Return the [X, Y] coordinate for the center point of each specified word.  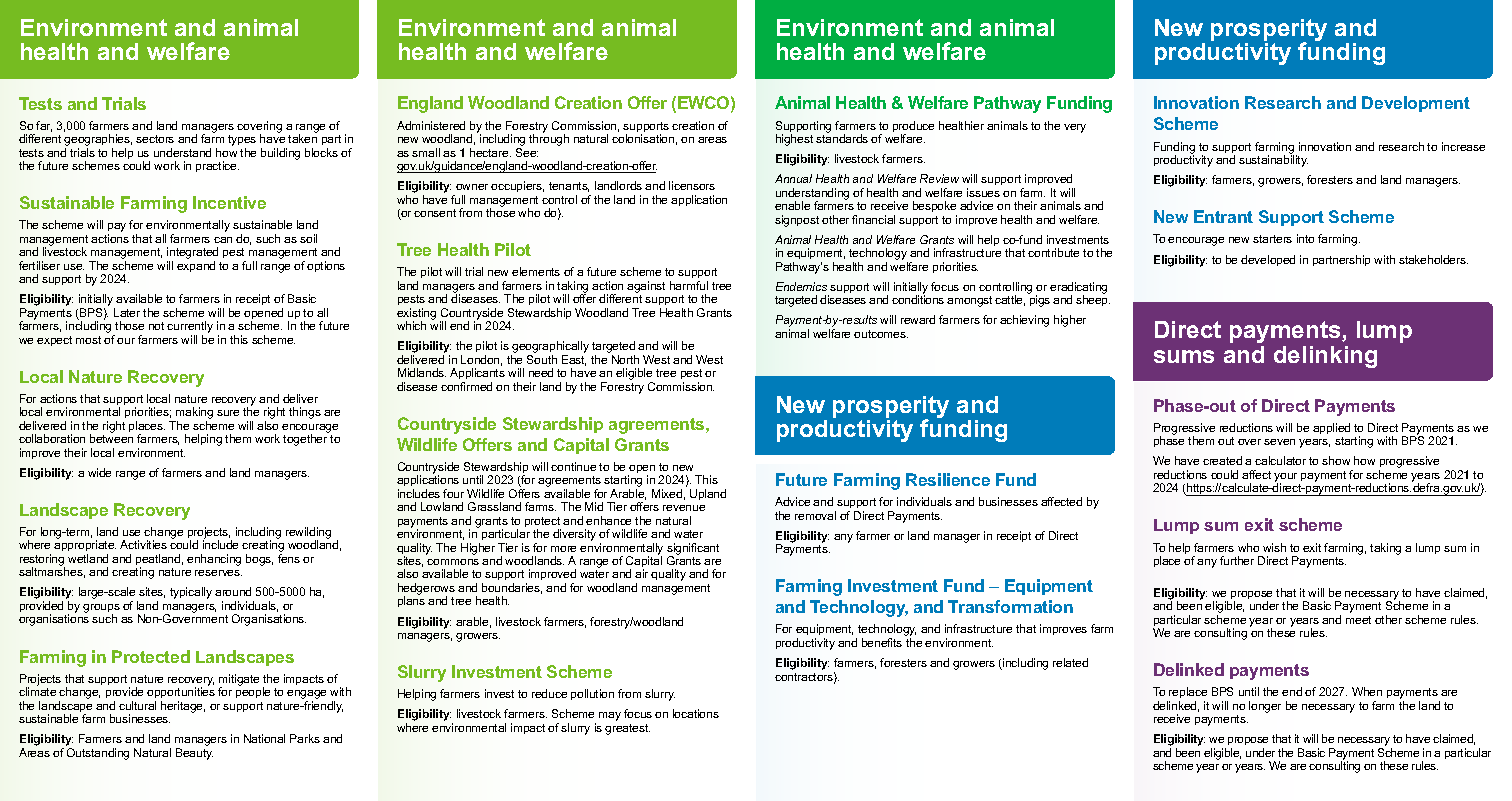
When [1367, 691]
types [242, 142]
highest [794, 140]
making [193, 414]
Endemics [801, 286]
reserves [218, 573]
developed [1268, 260]
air [641, 573]
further [1237, 560]
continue [573, 466]
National [264, 738]
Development [1416, 104]
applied [1331, 428]
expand [196, 266]
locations [696, 713]
